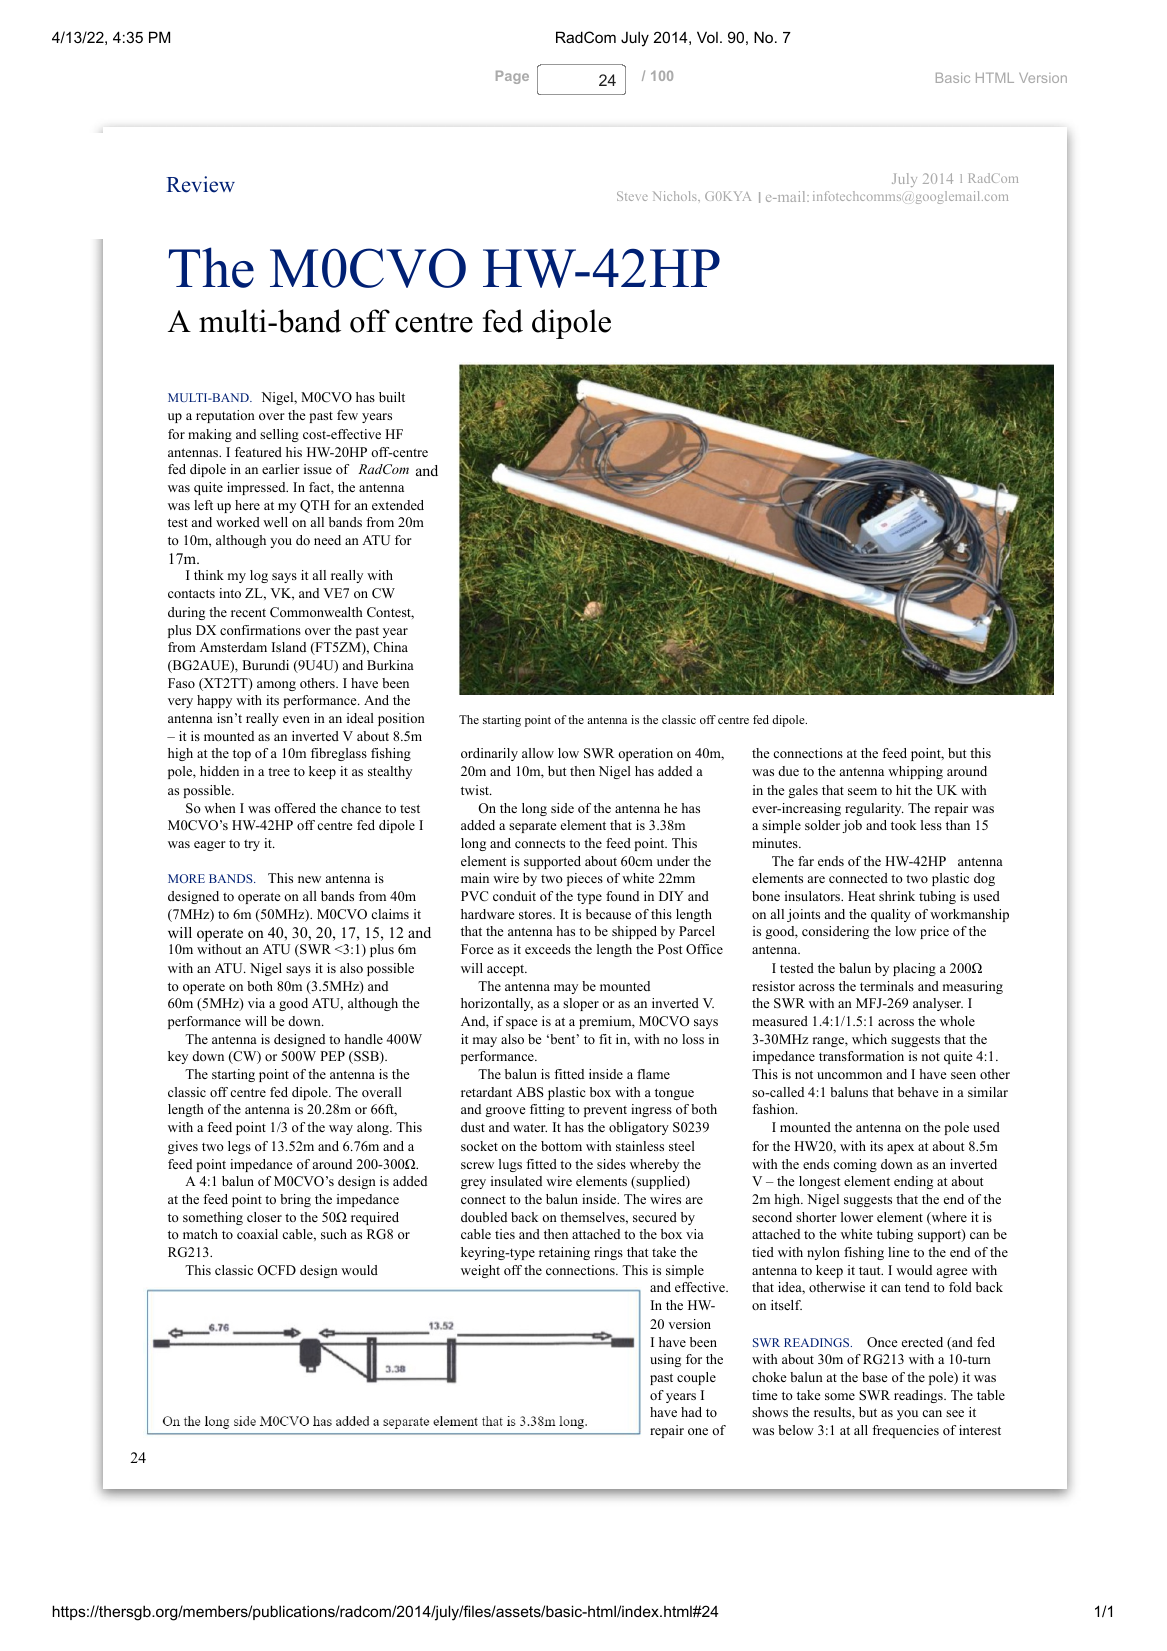 The image size is (1167, 1651). What do you see at coordinates (512, 77) in the document?
I see `Page` at bounding box center [512, 77].
